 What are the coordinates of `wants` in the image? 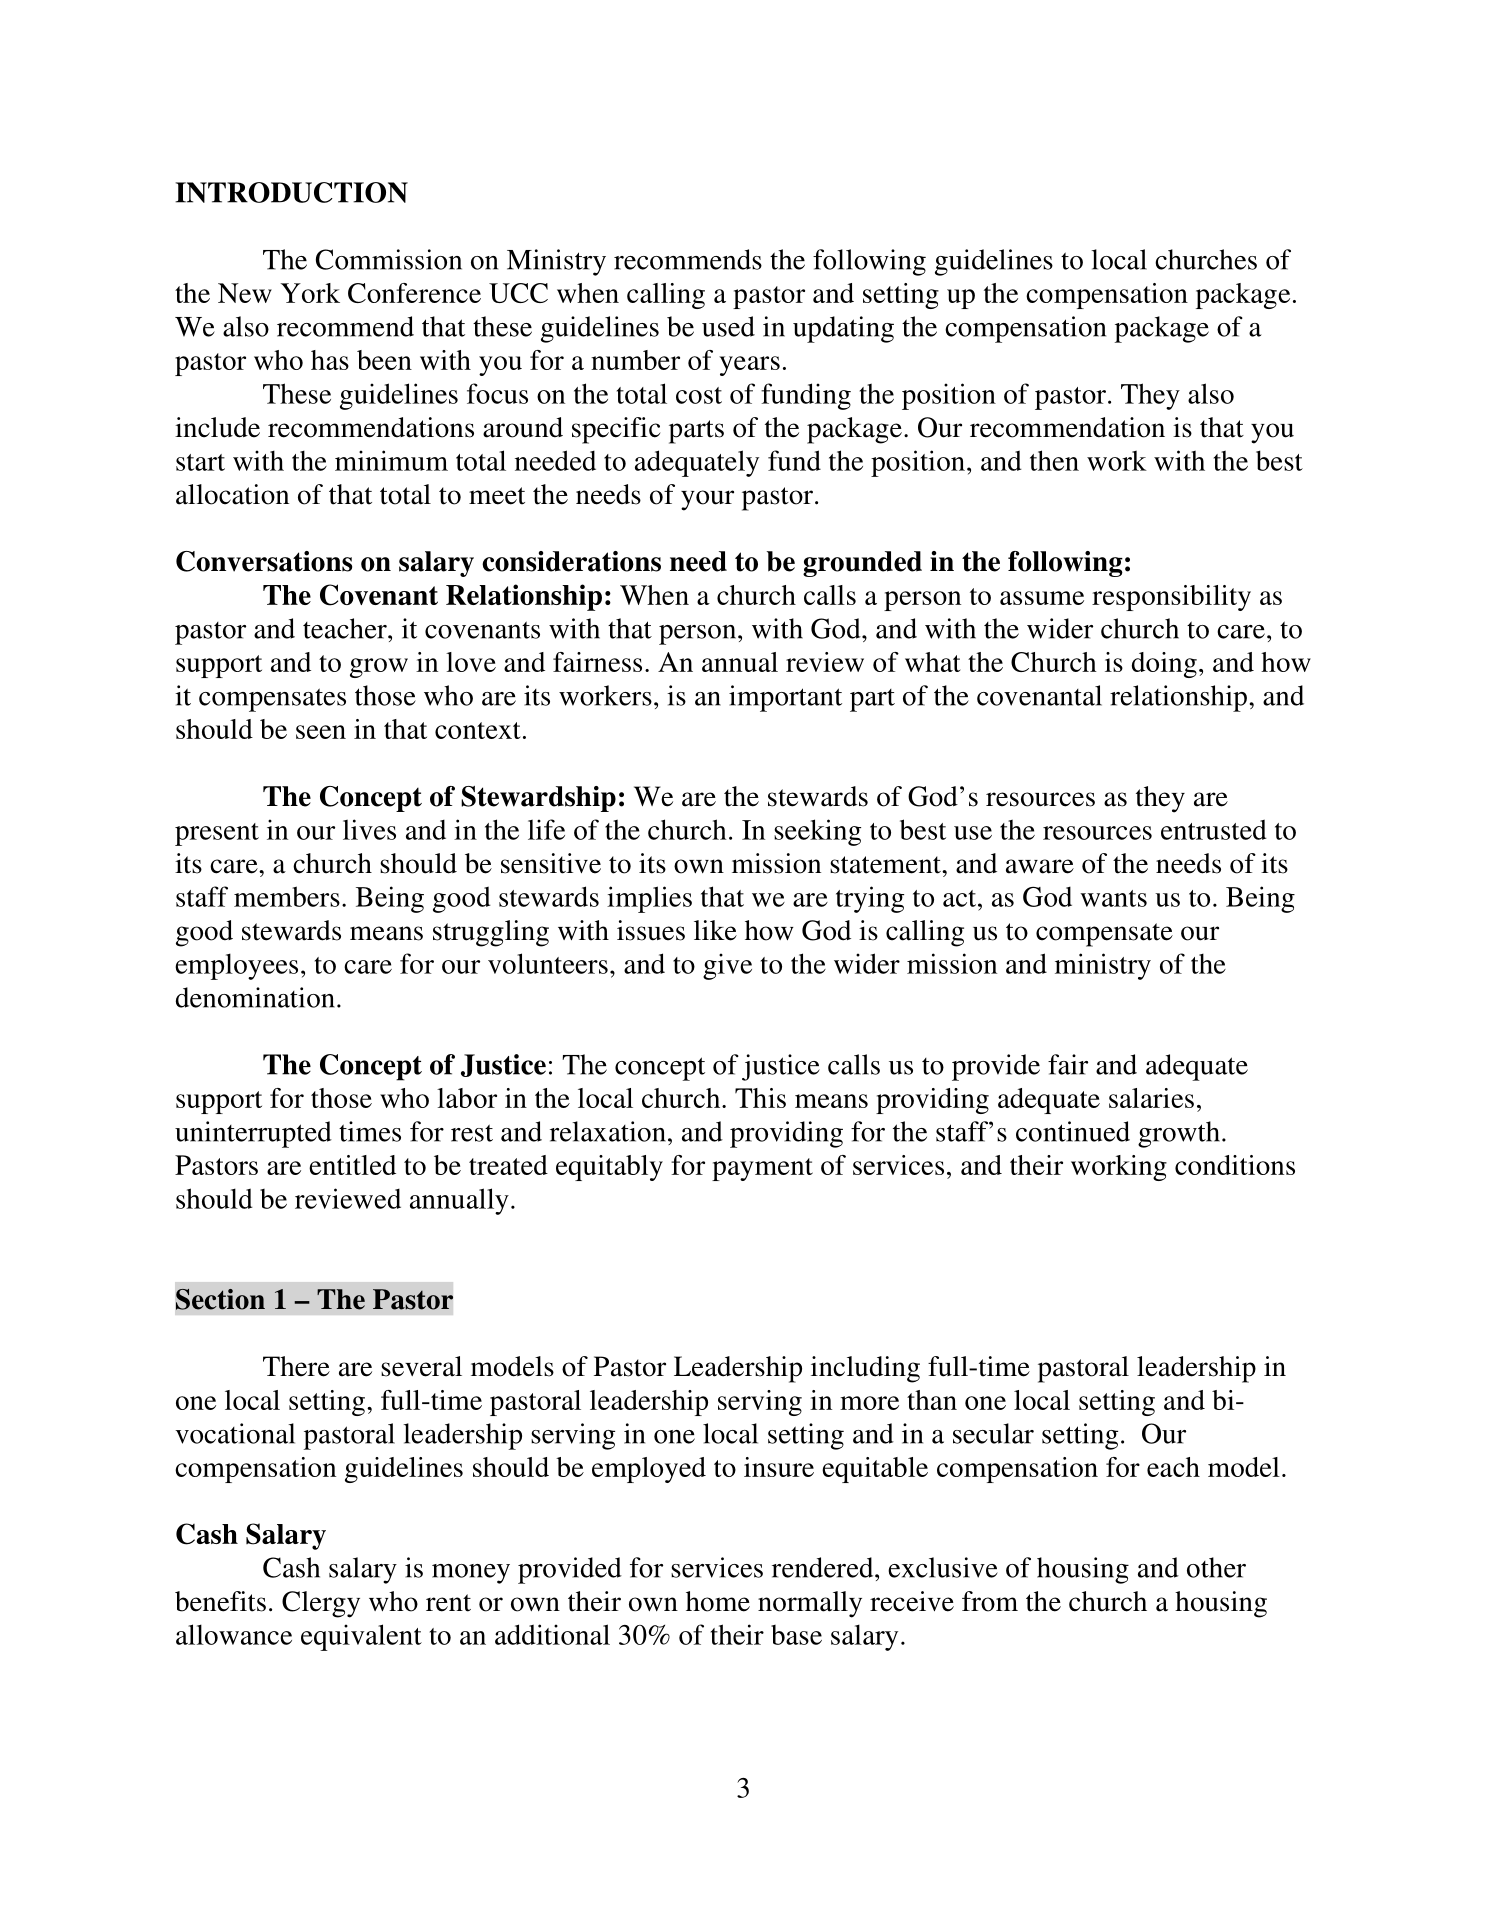 It's located at (1113, 898).
